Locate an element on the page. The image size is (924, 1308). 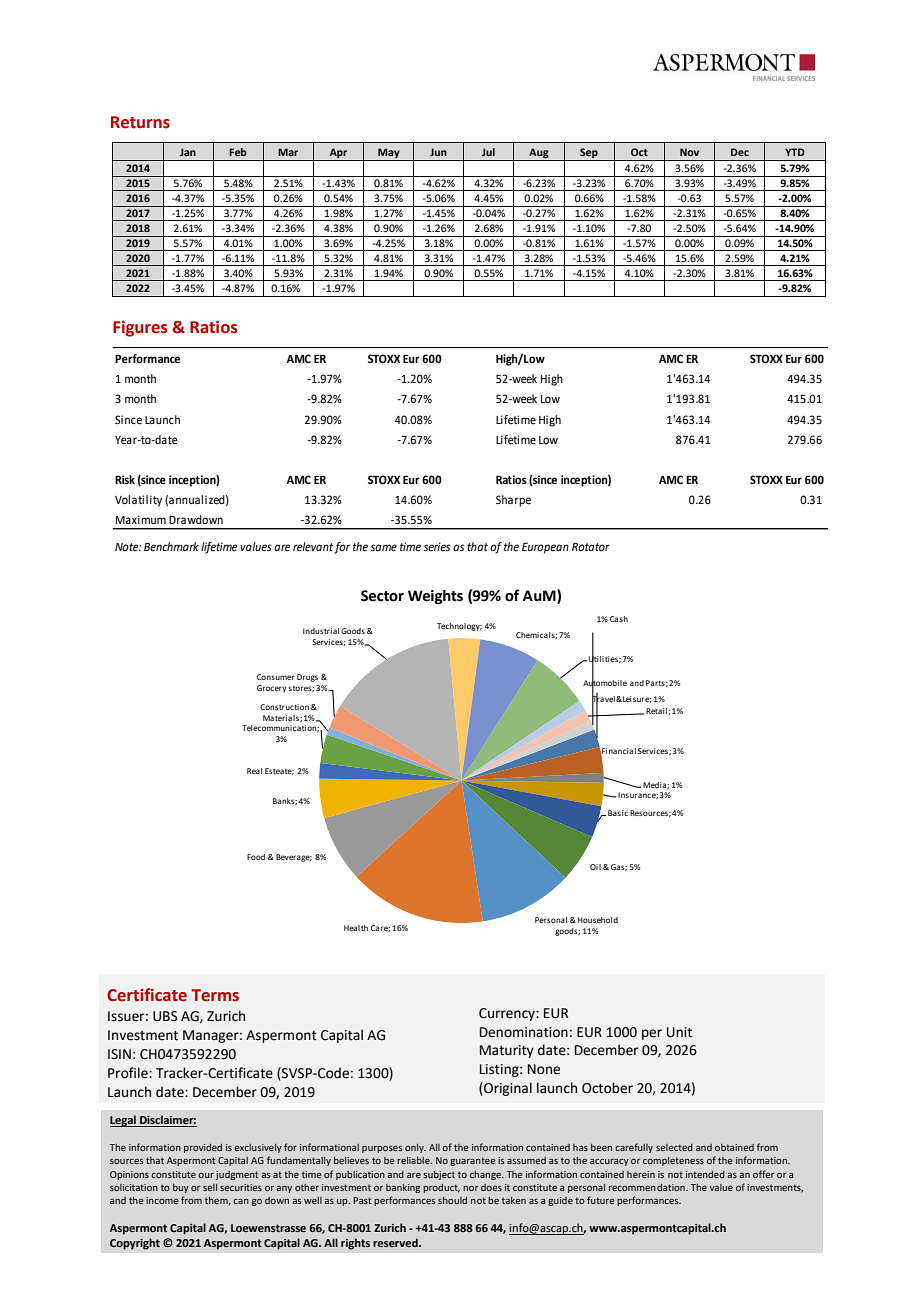
Jun is located at coordinates (438, 152).
